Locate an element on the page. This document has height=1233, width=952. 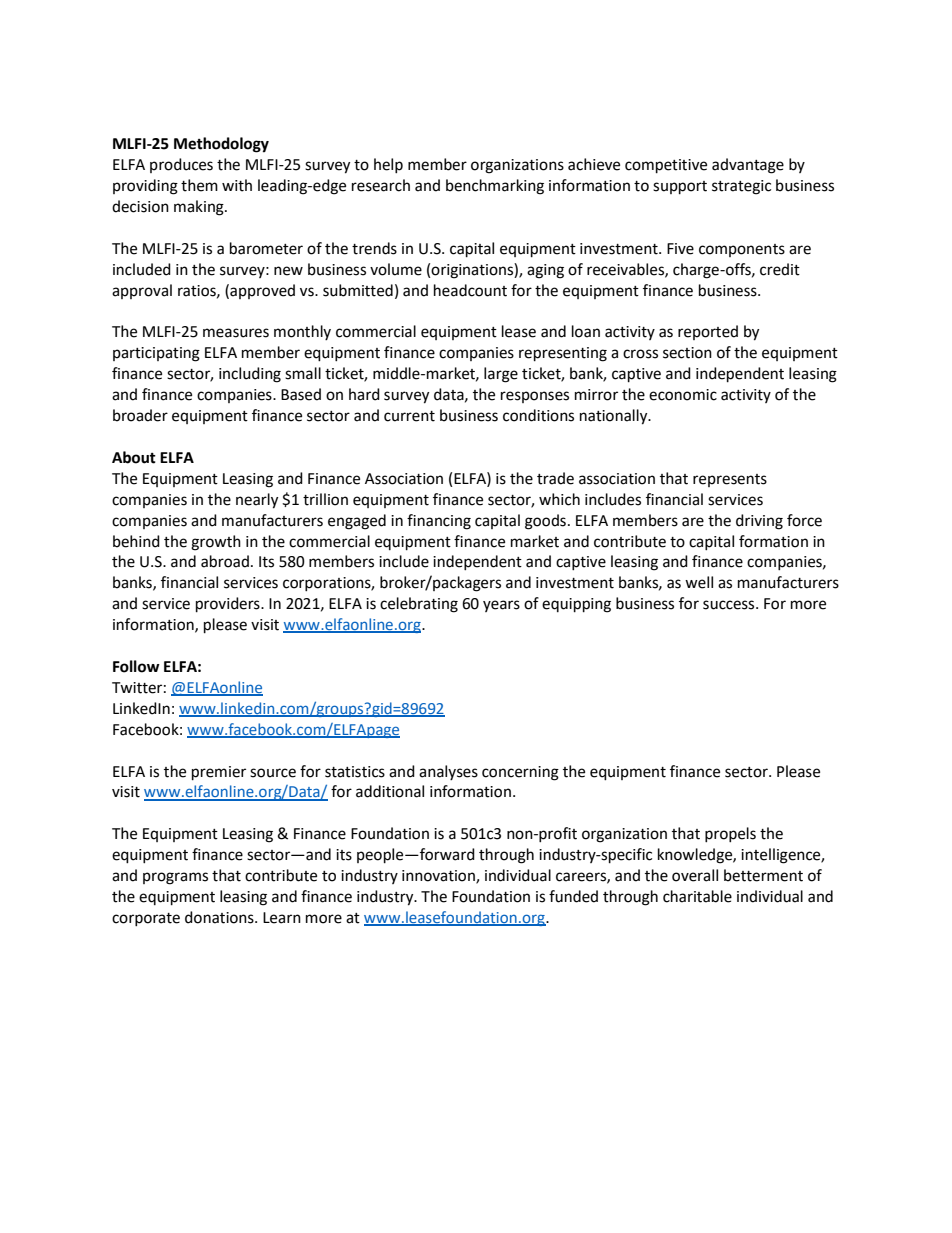
current is located at coordinates (409, 416).
